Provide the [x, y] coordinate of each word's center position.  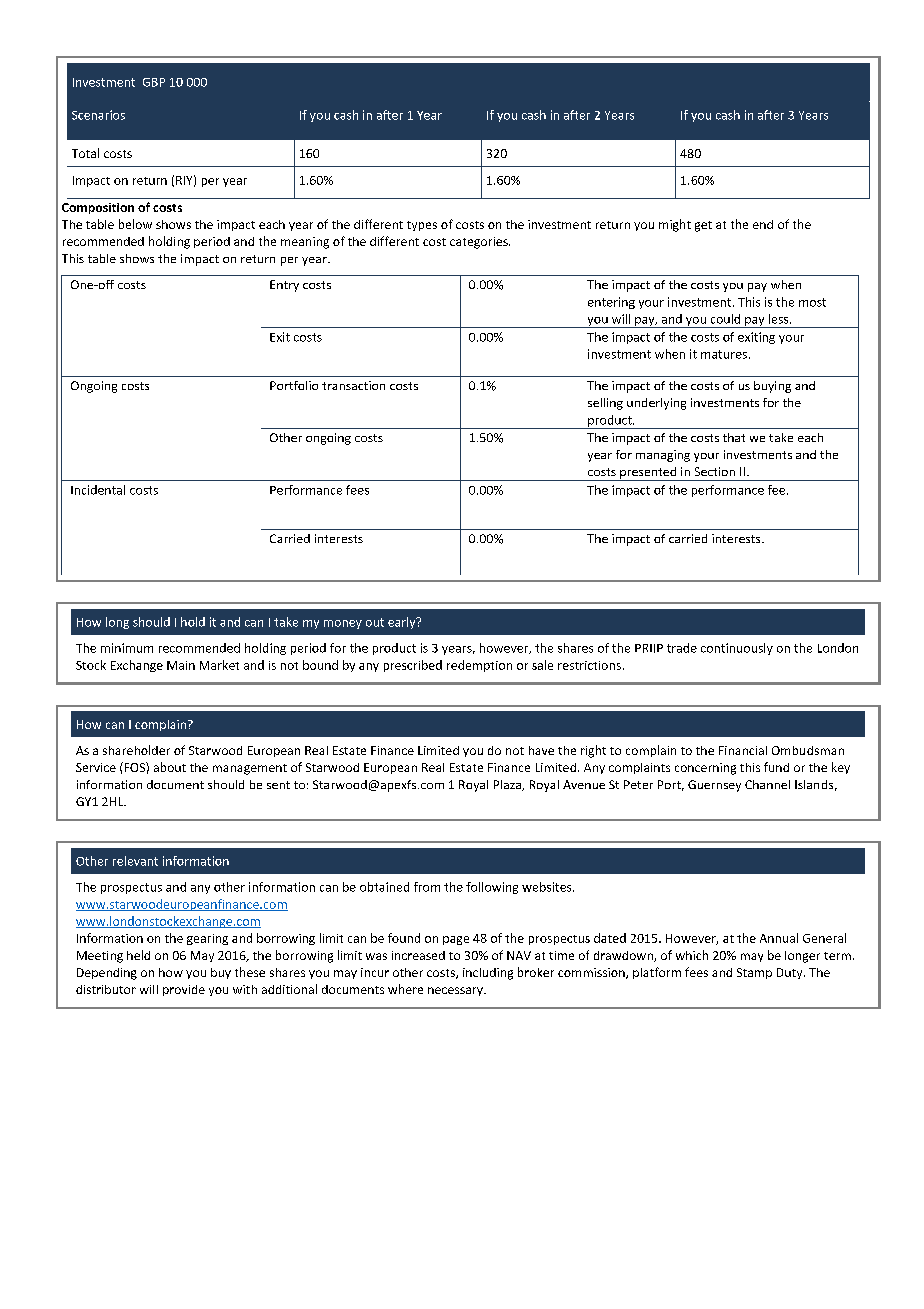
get [703, 226]
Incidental [98, 490]
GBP [154, 82]
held [138, 955]
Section [715, 471]
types [422, 226]
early [403, 623]
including [488, 974]
